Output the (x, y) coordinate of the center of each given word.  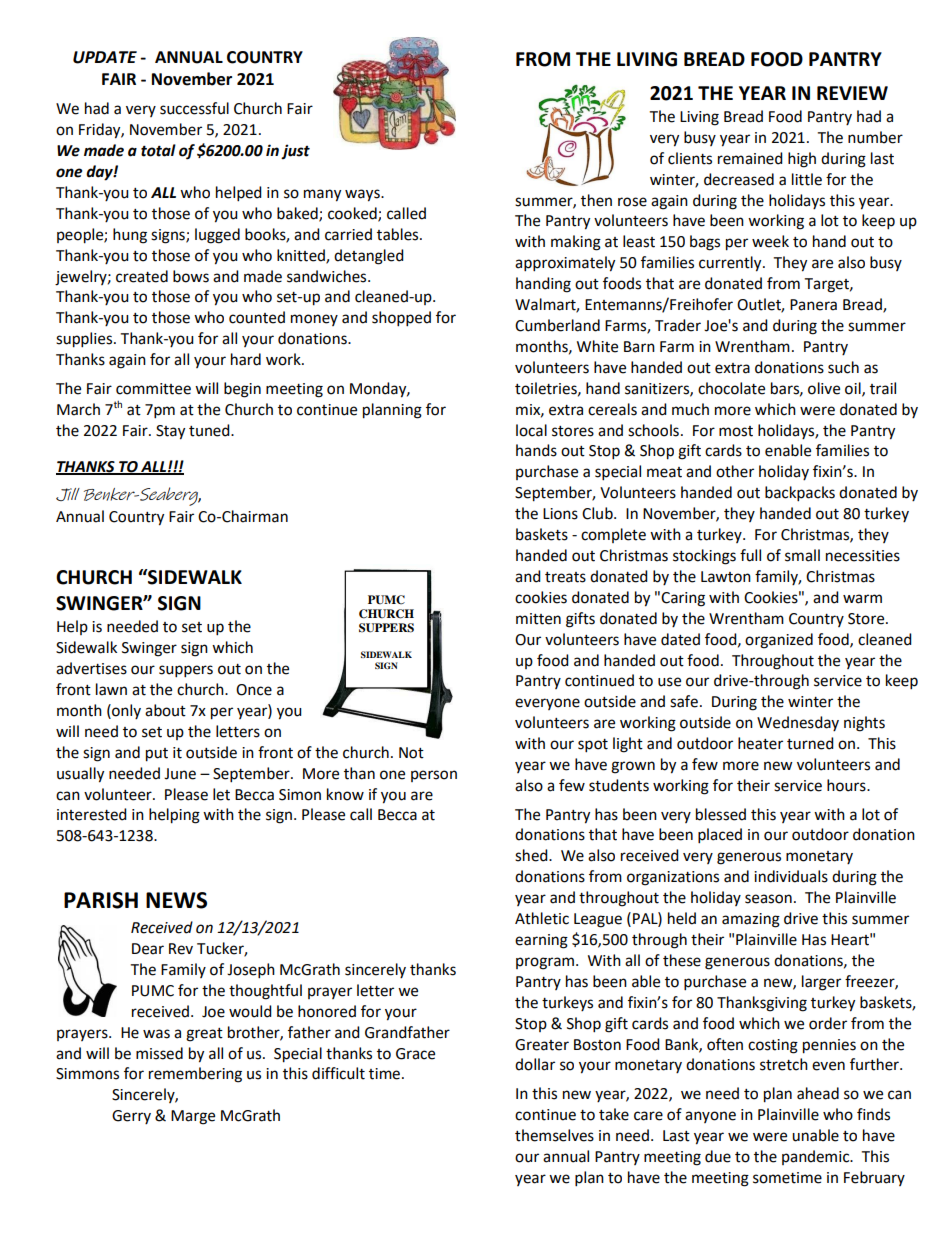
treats (565, 577)
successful (194, 108)
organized (779, 641)
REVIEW (852, 93)
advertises (91, 668)
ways (363, 195)
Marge (193, 1117)
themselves (554, 1135)
